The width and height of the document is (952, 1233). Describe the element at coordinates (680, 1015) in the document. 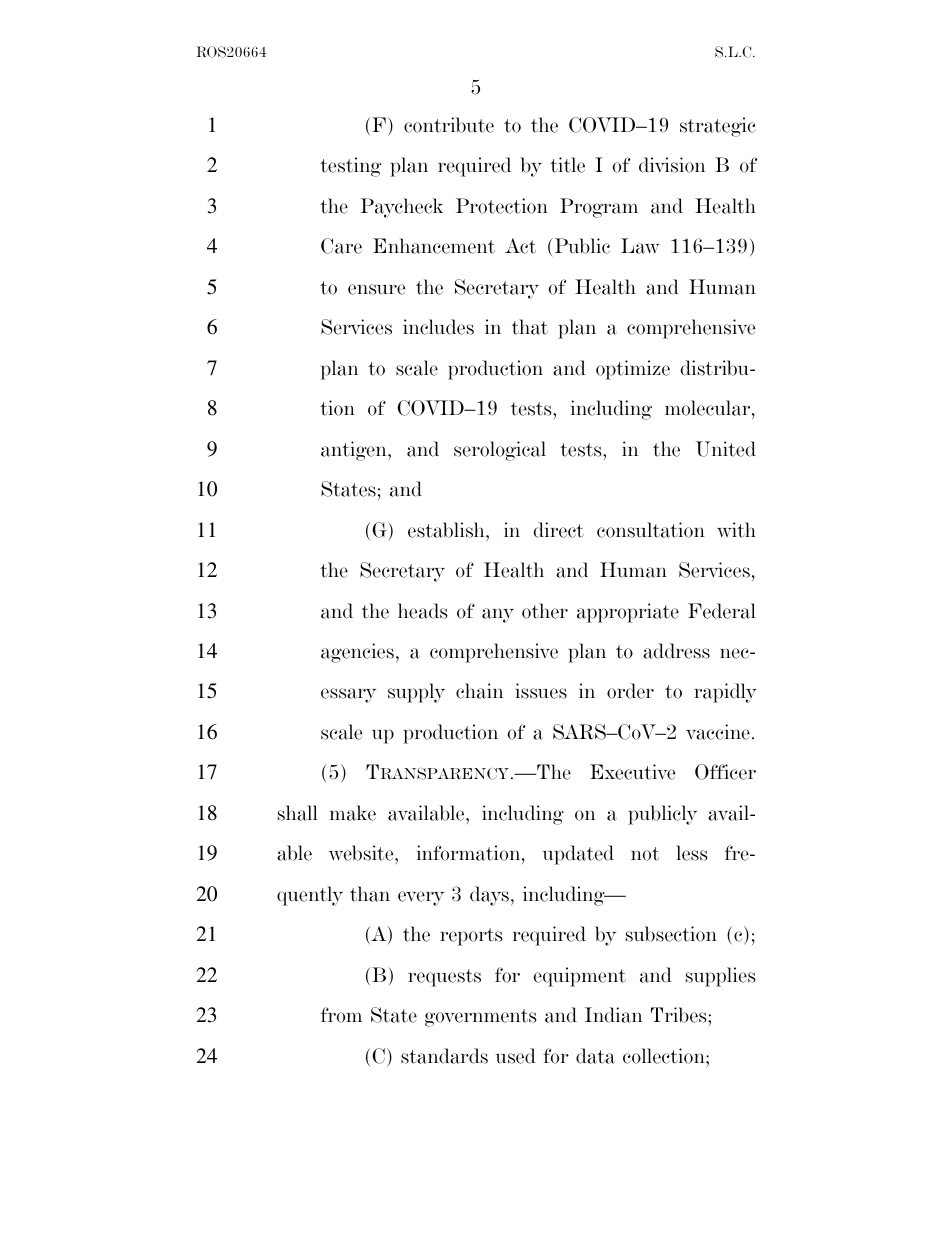

I see `Tribes` at that location.
